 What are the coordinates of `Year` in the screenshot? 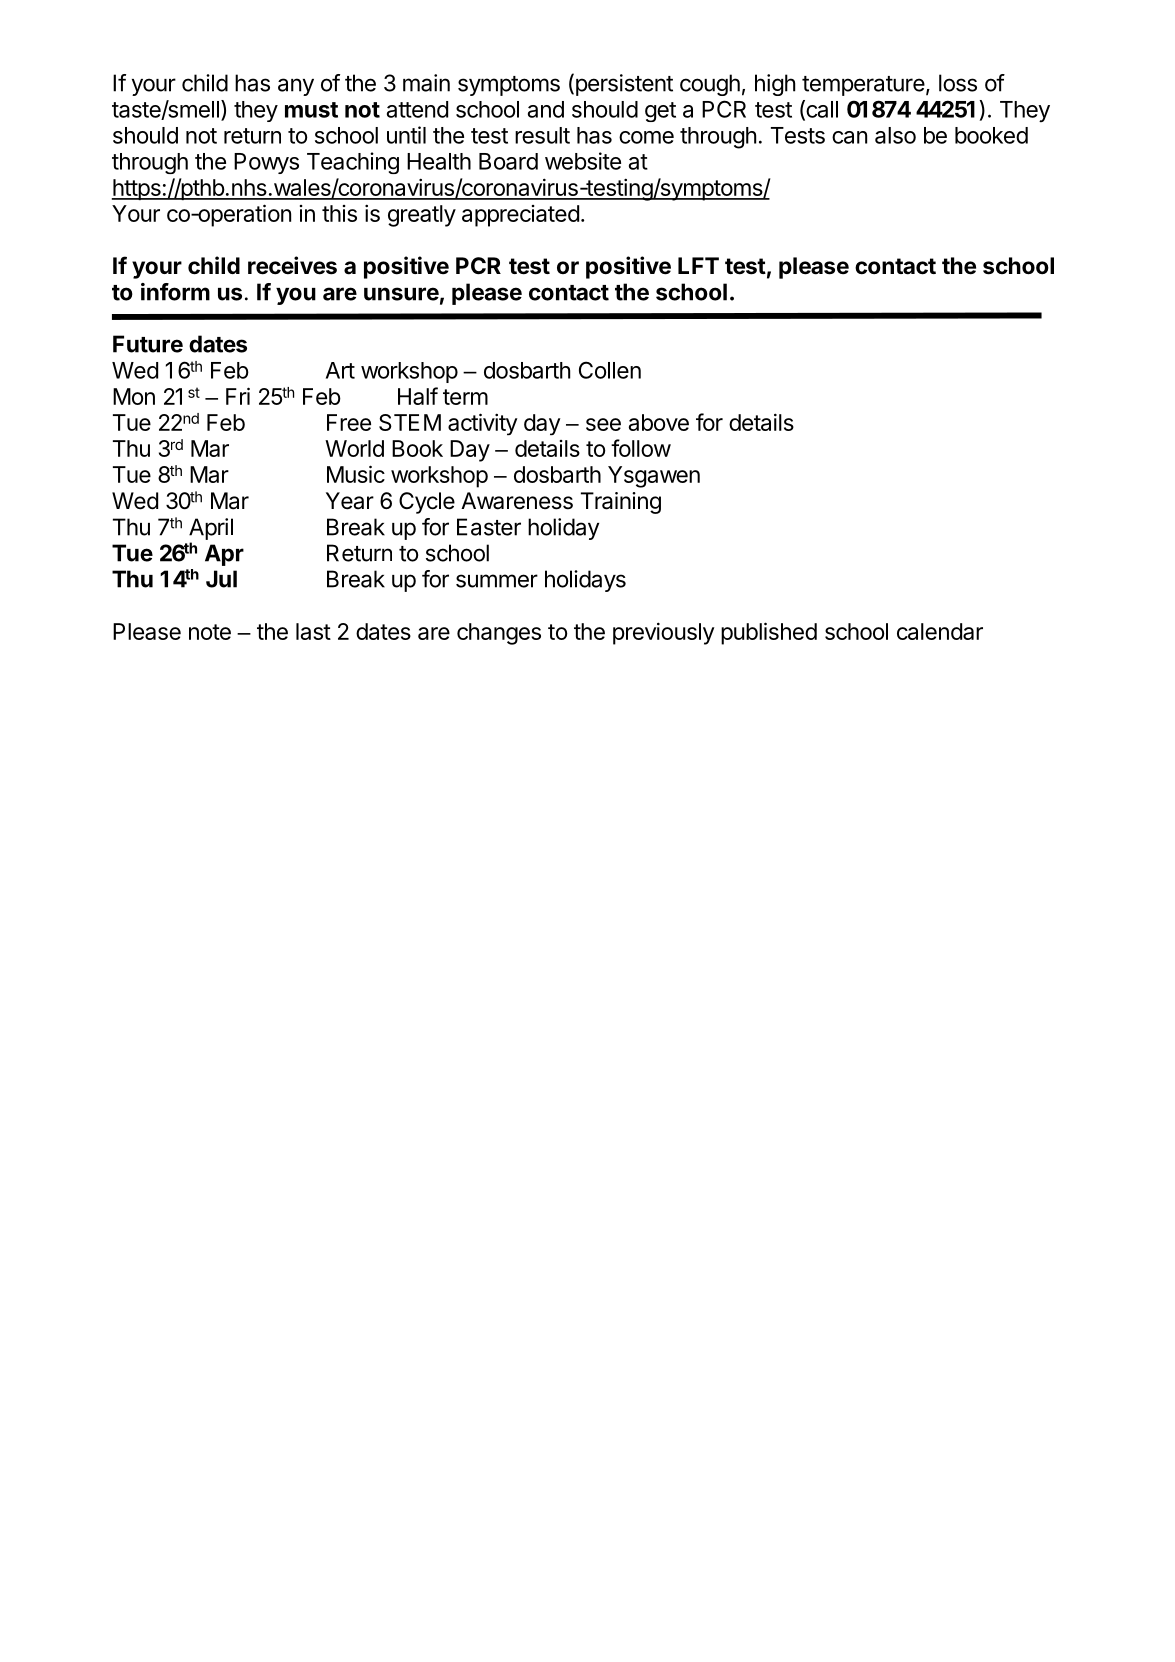 It's located at (350, 501).
